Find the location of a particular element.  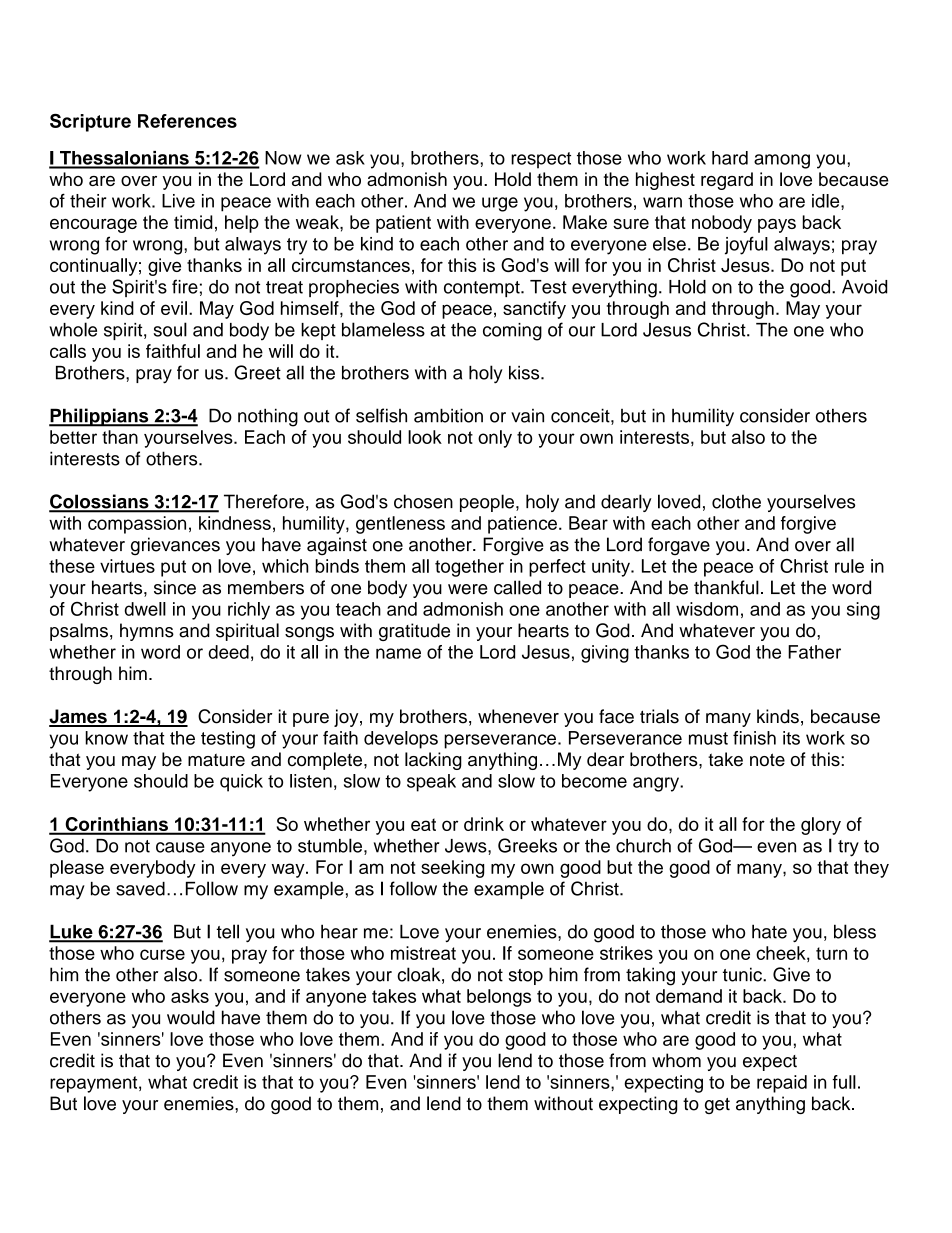

respect is located at coordinates (541, 160).
